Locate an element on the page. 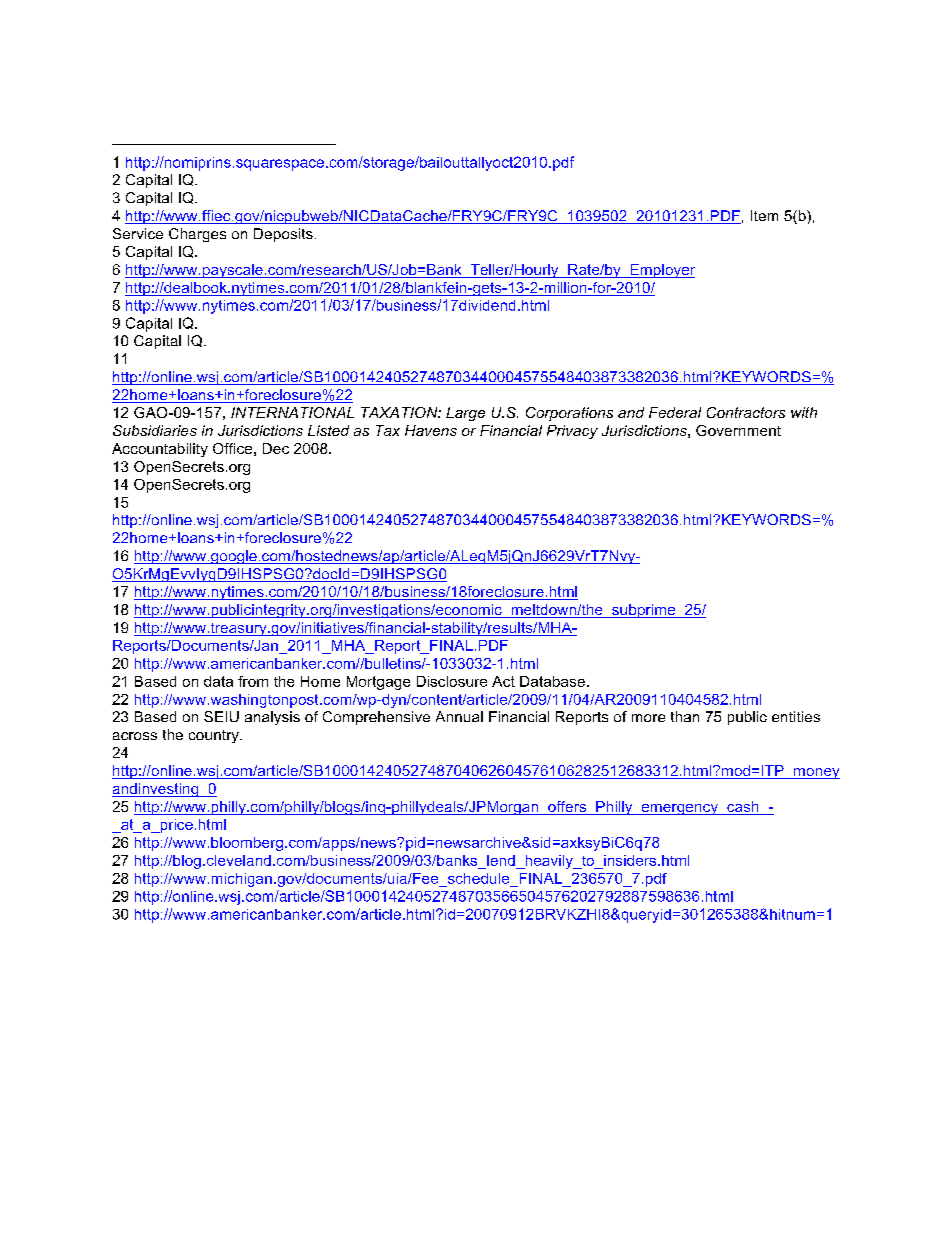 The height and width of the page is (1233, 952). Accountability is located at coordinates (160, 450).
